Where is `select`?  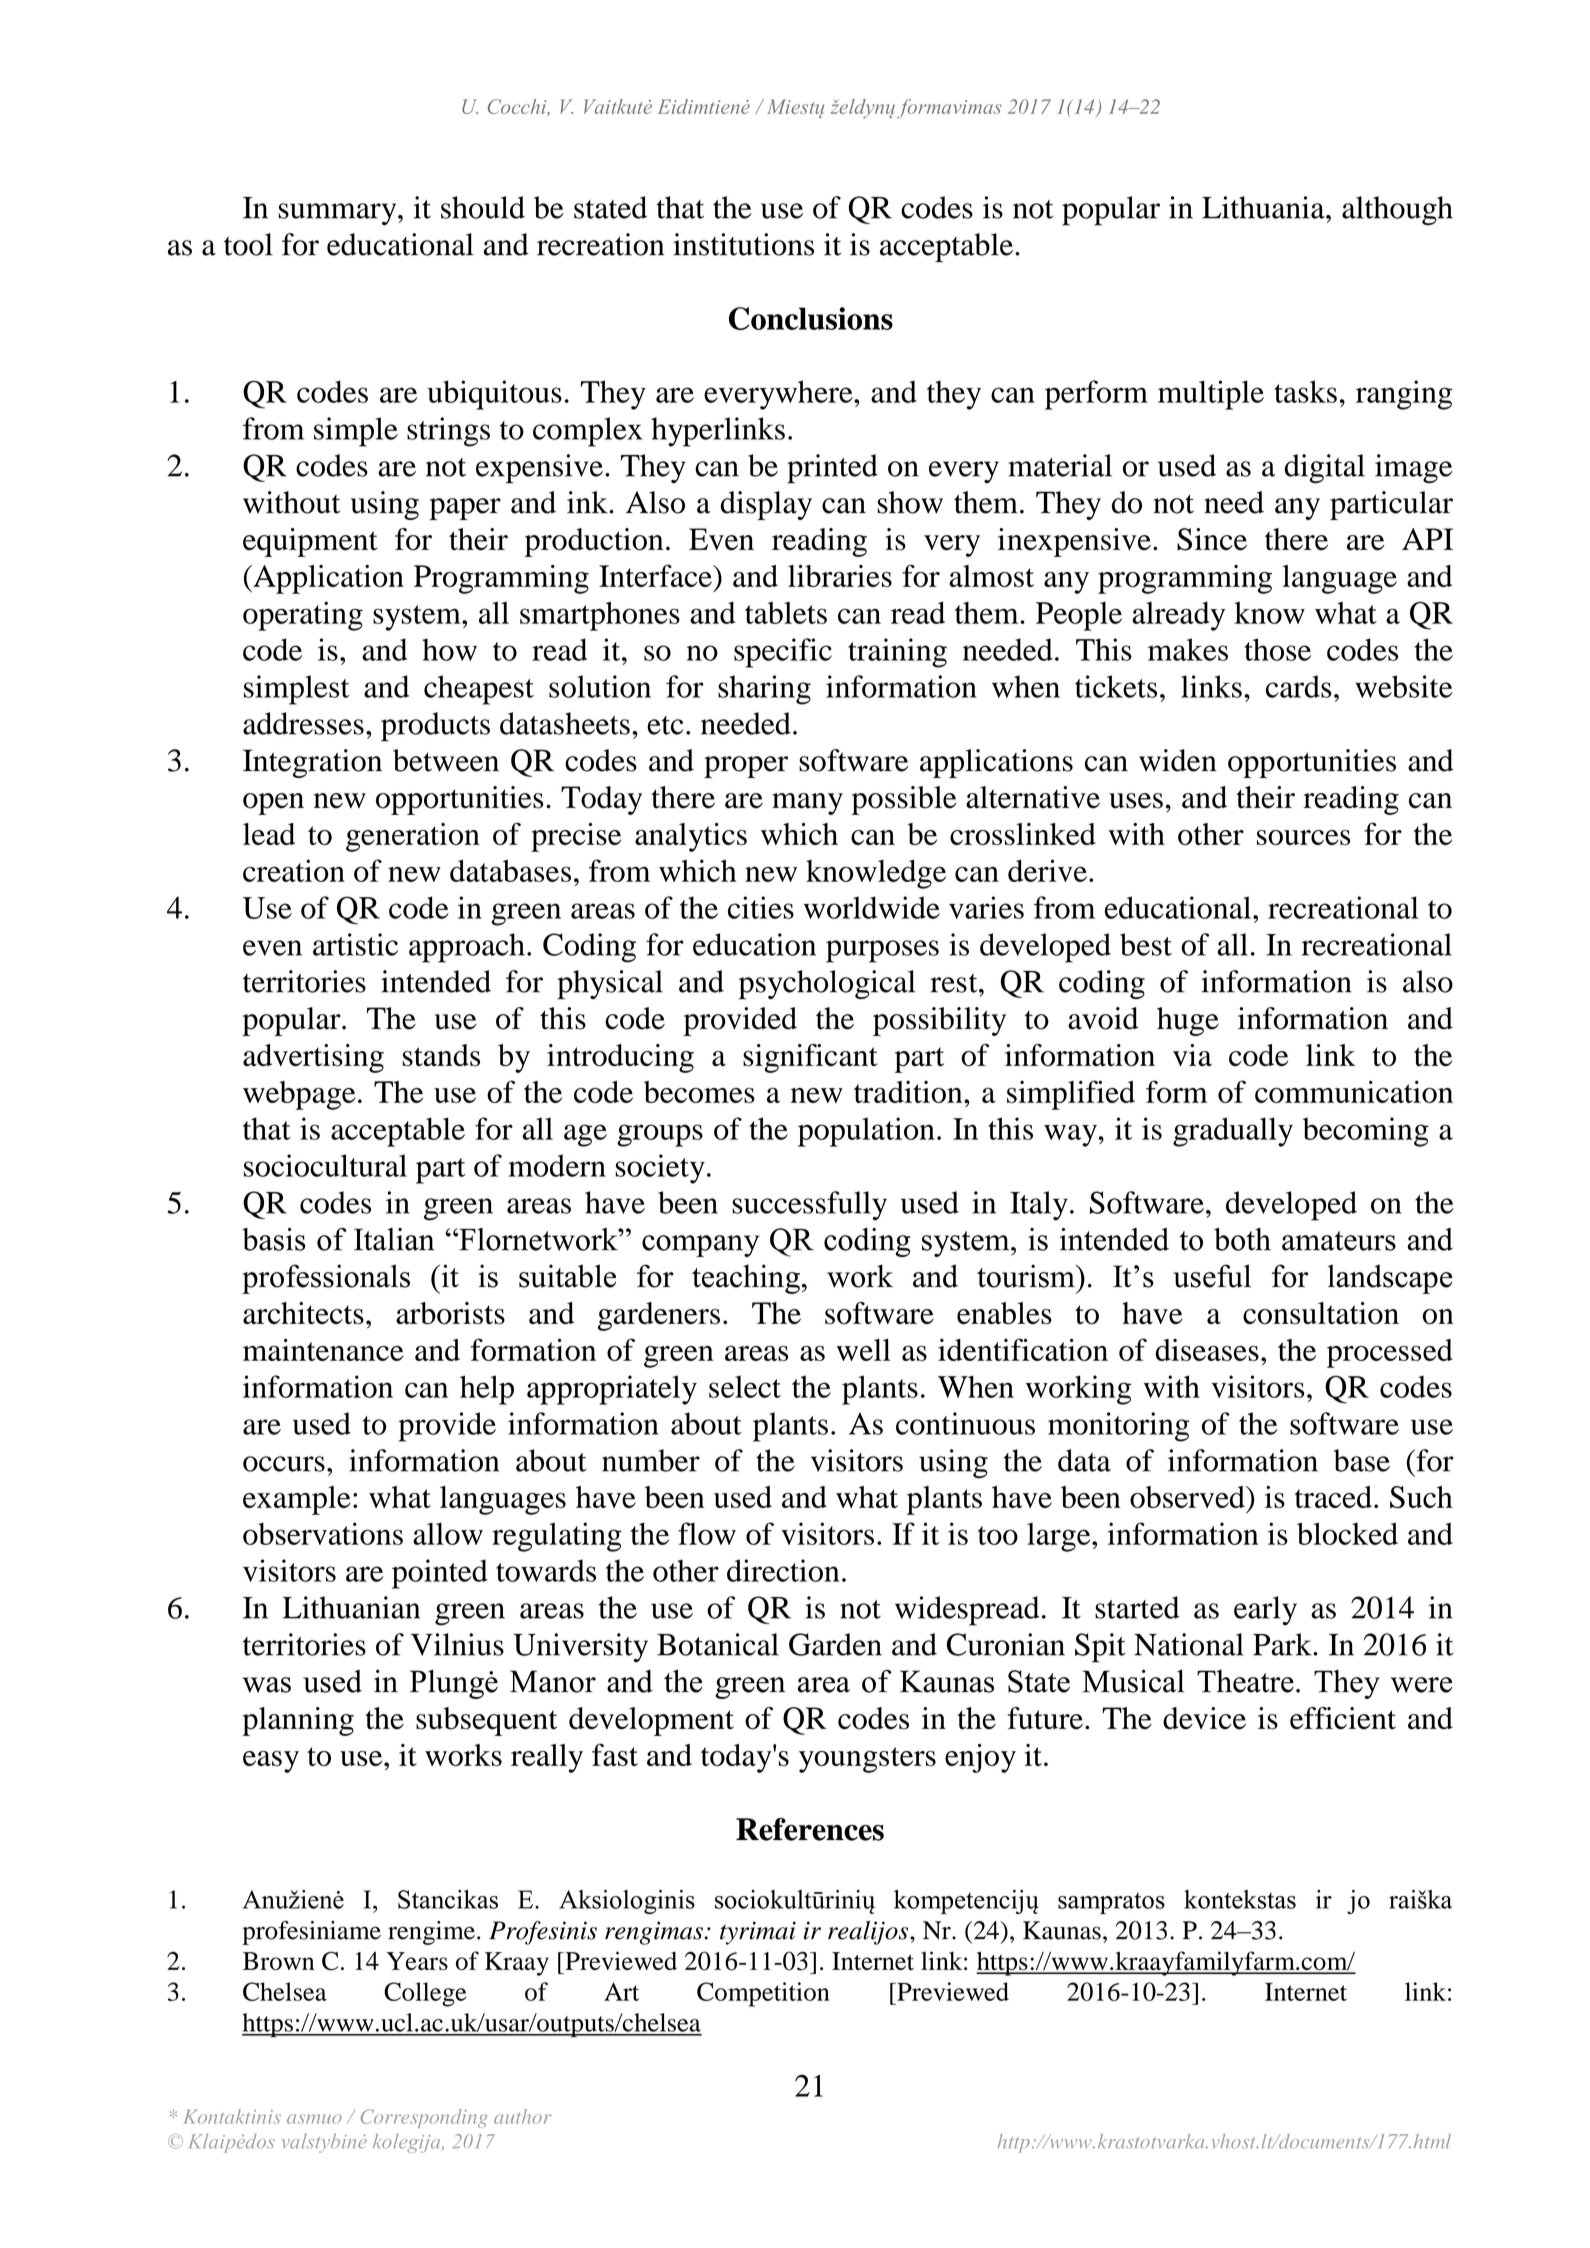 select is located at coordinates (745, 1387).
